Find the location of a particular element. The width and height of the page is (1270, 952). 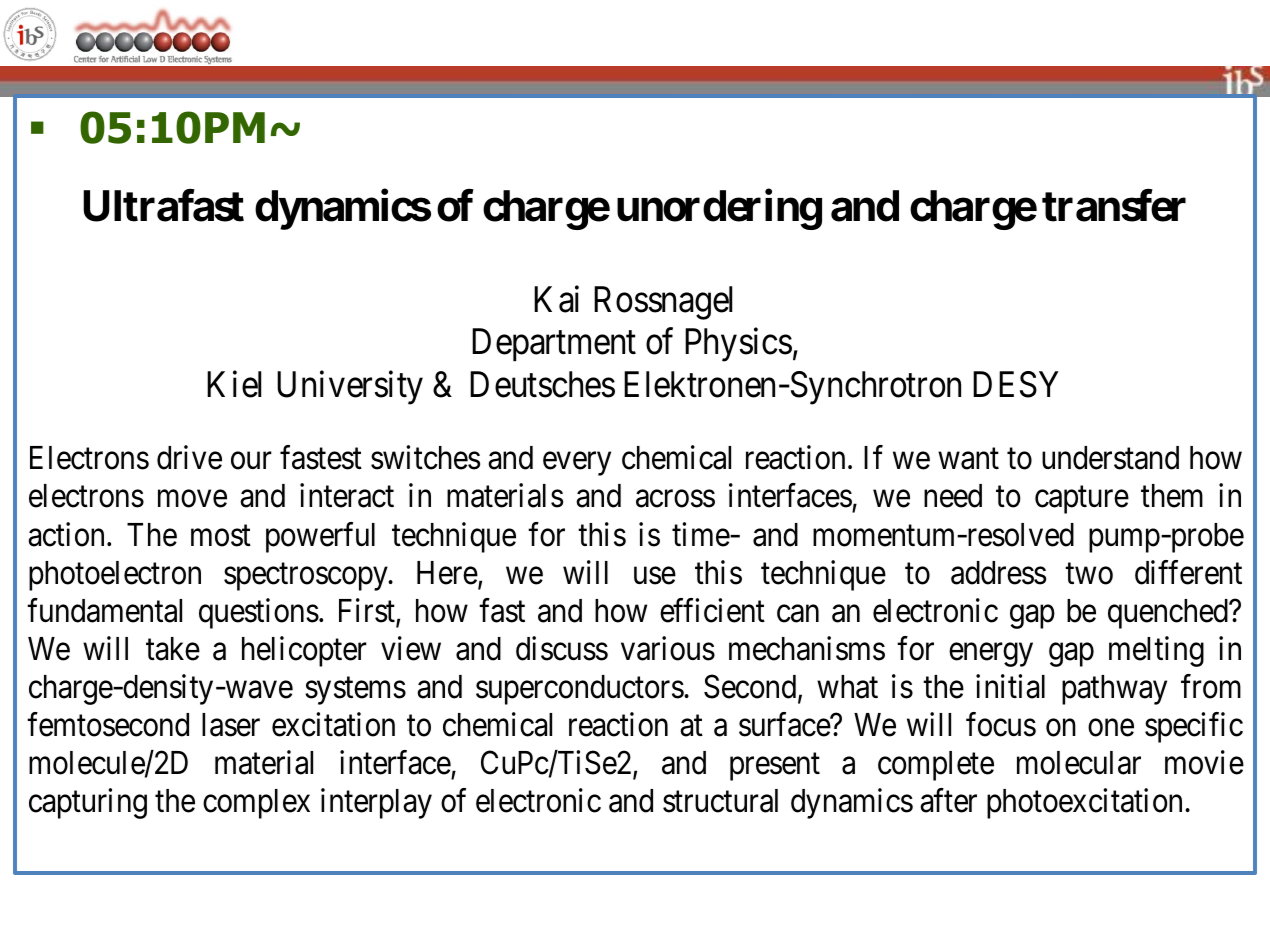

two is located at coordinates (1089, 574).
